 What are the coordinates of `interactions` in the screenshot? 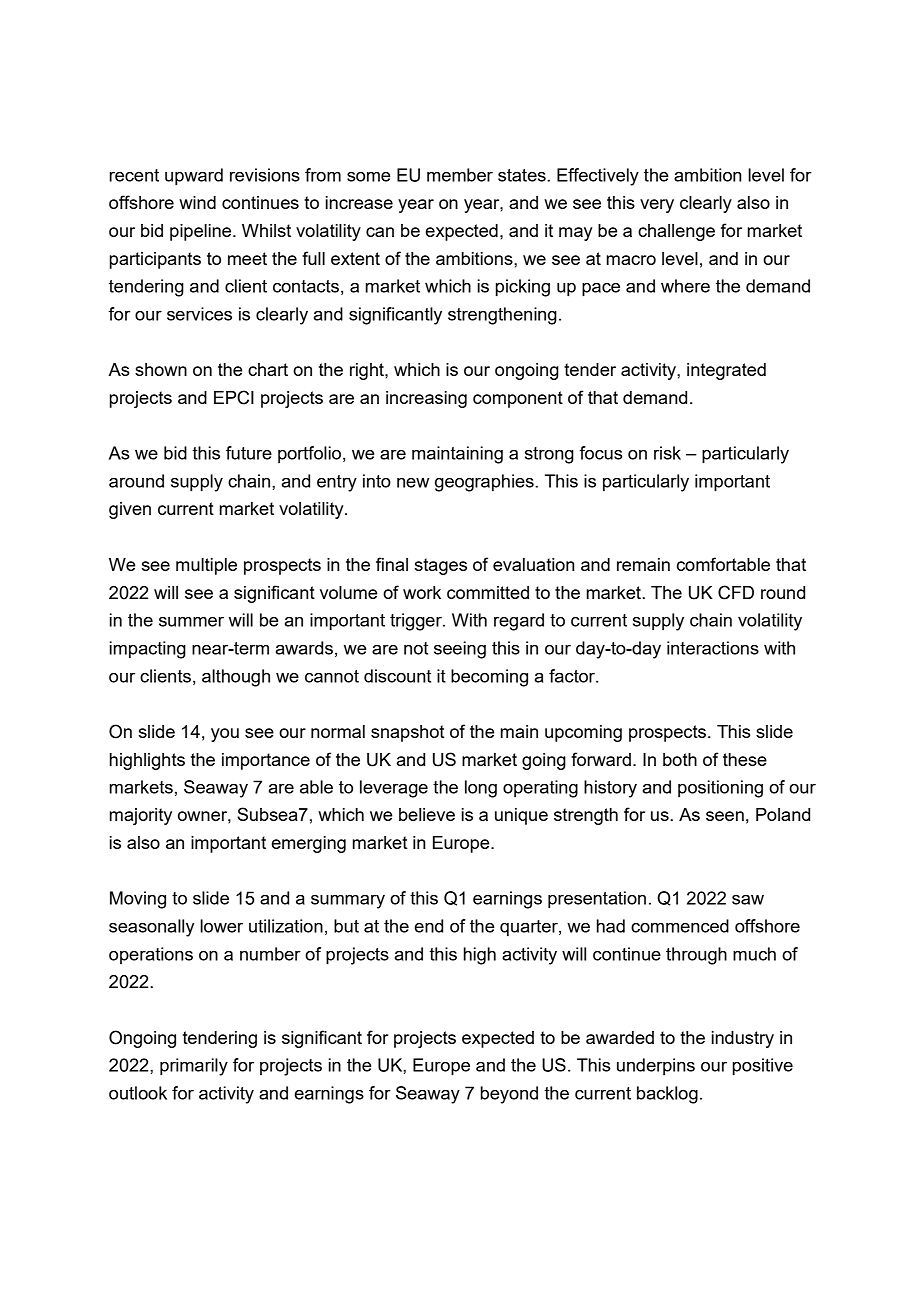 It's located at (713, 648).
